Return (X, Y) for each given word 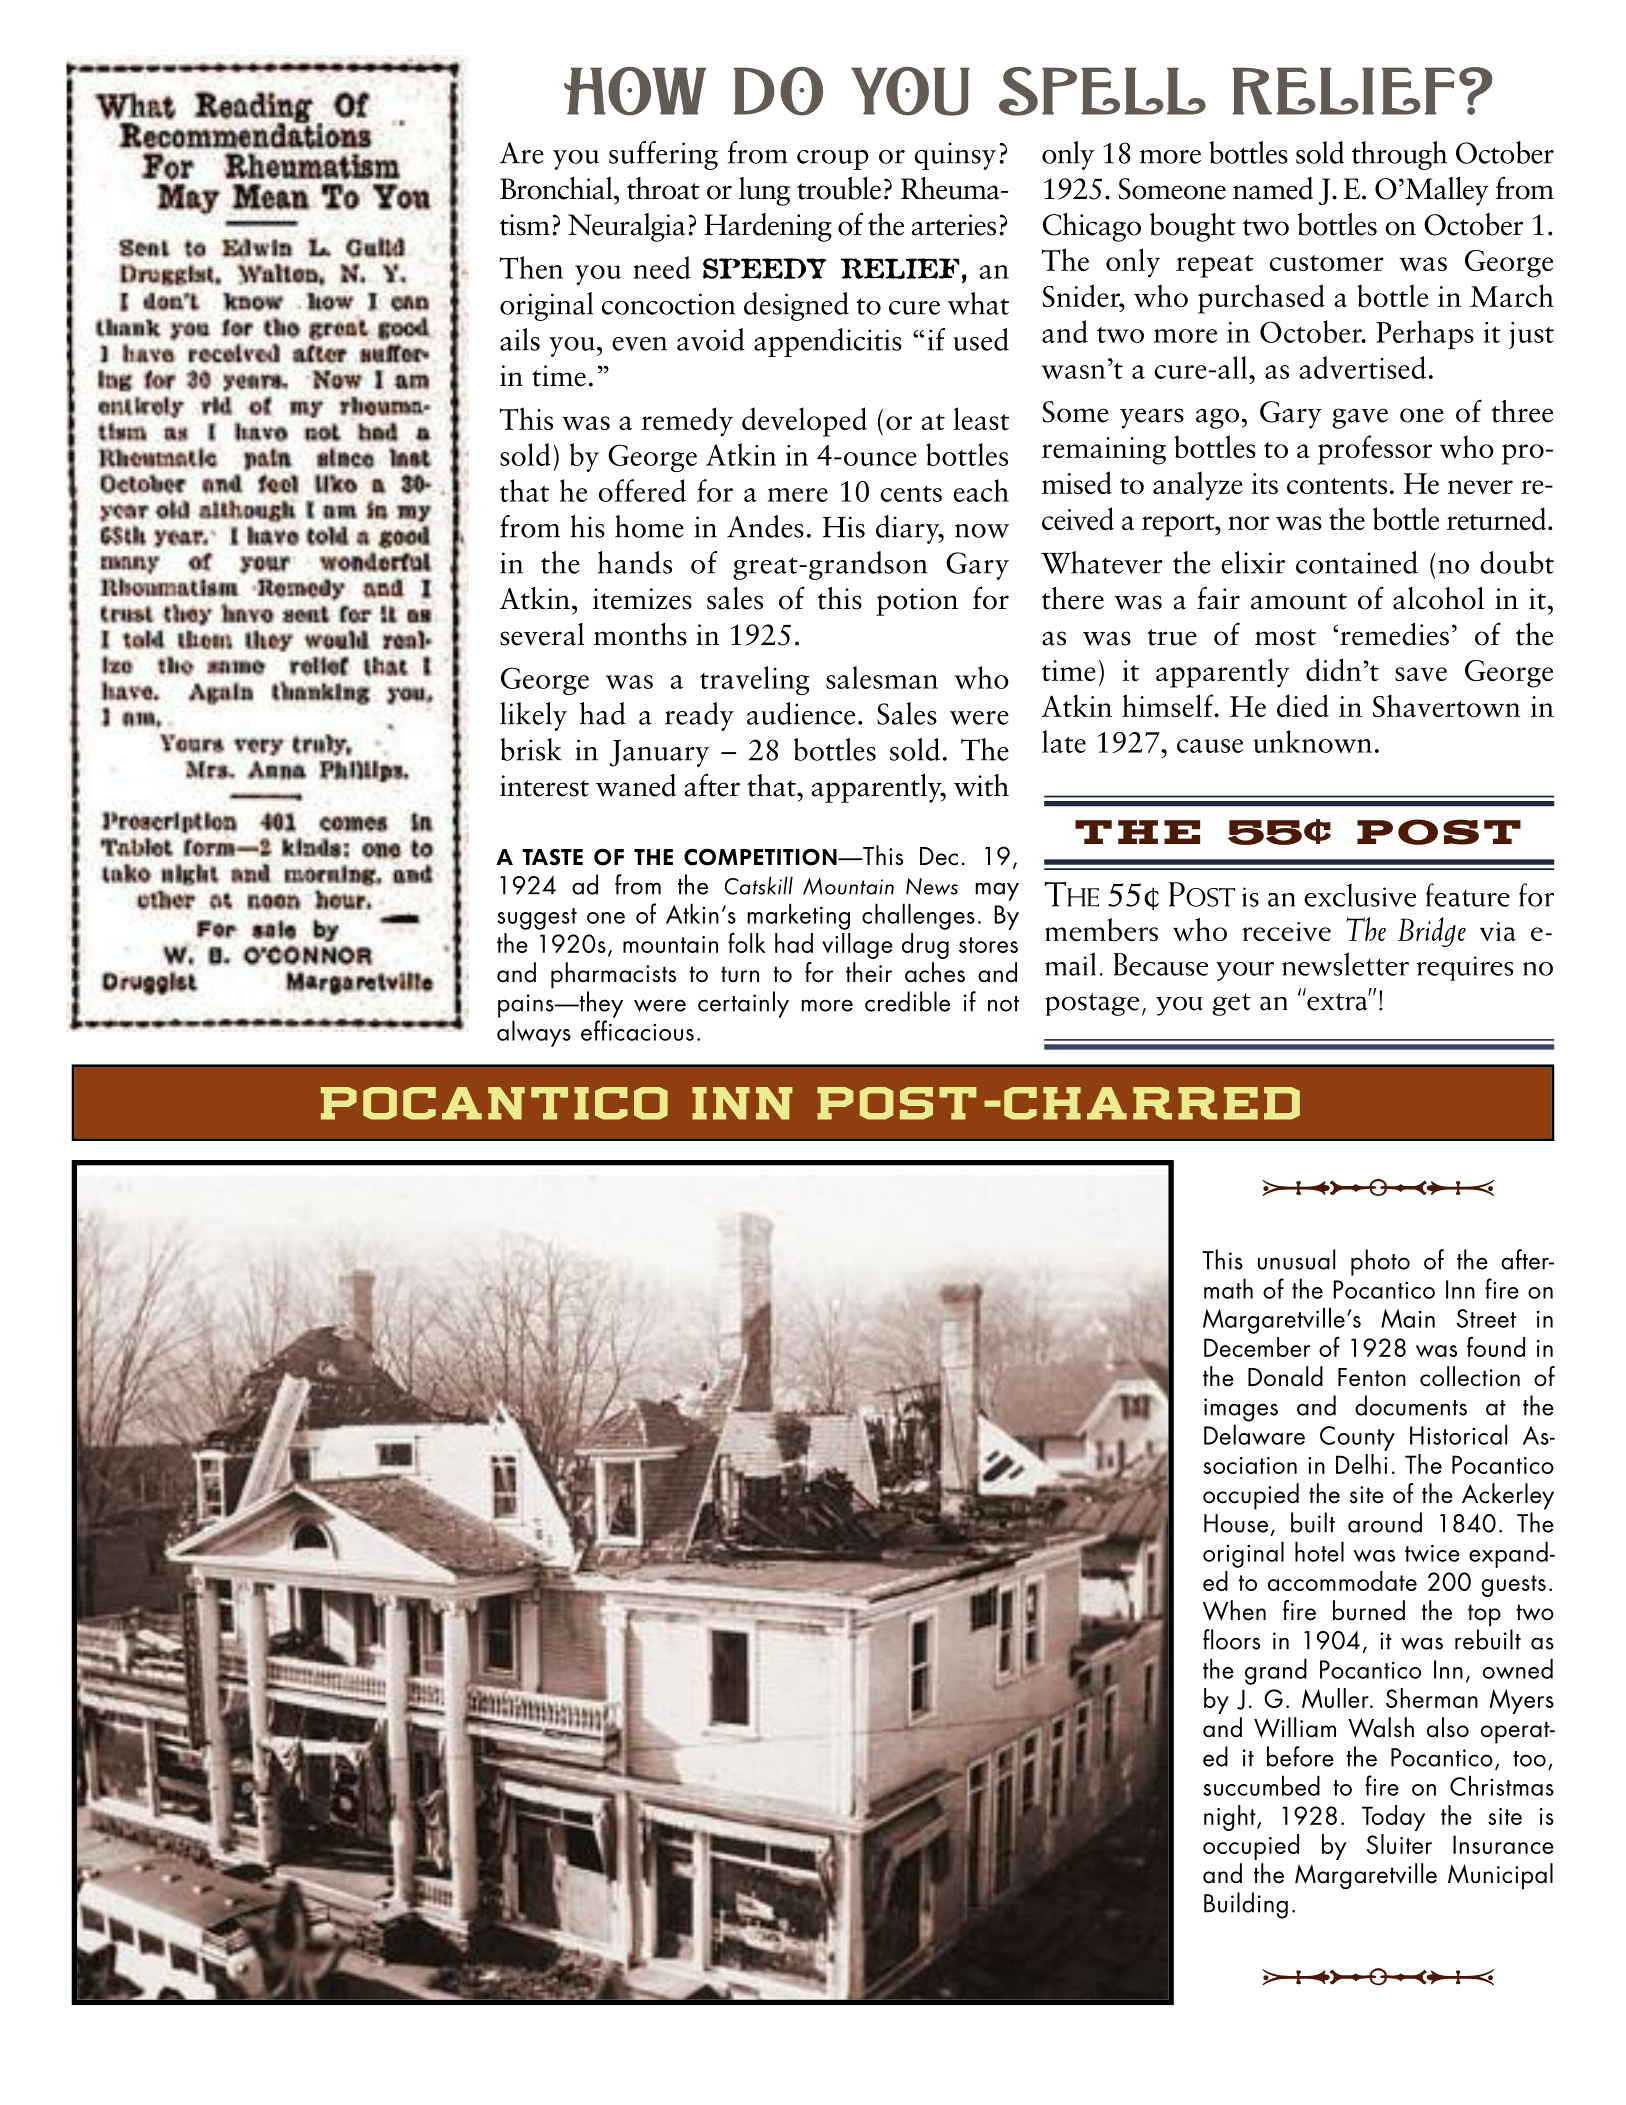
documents (1411, 1405)
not (1003, 1004)
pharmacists (613, 975)
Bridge (1432, 932)
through (1399, 155)
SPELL (1102, 91)
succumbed (1261, 1785)
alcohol (1438, 598)
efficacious (637, 1030)
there (1073, 598)
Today (1393, 1818)
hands (635, 562)
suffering (663, 155)
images (1241, 1410)
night (1231, 1818)
